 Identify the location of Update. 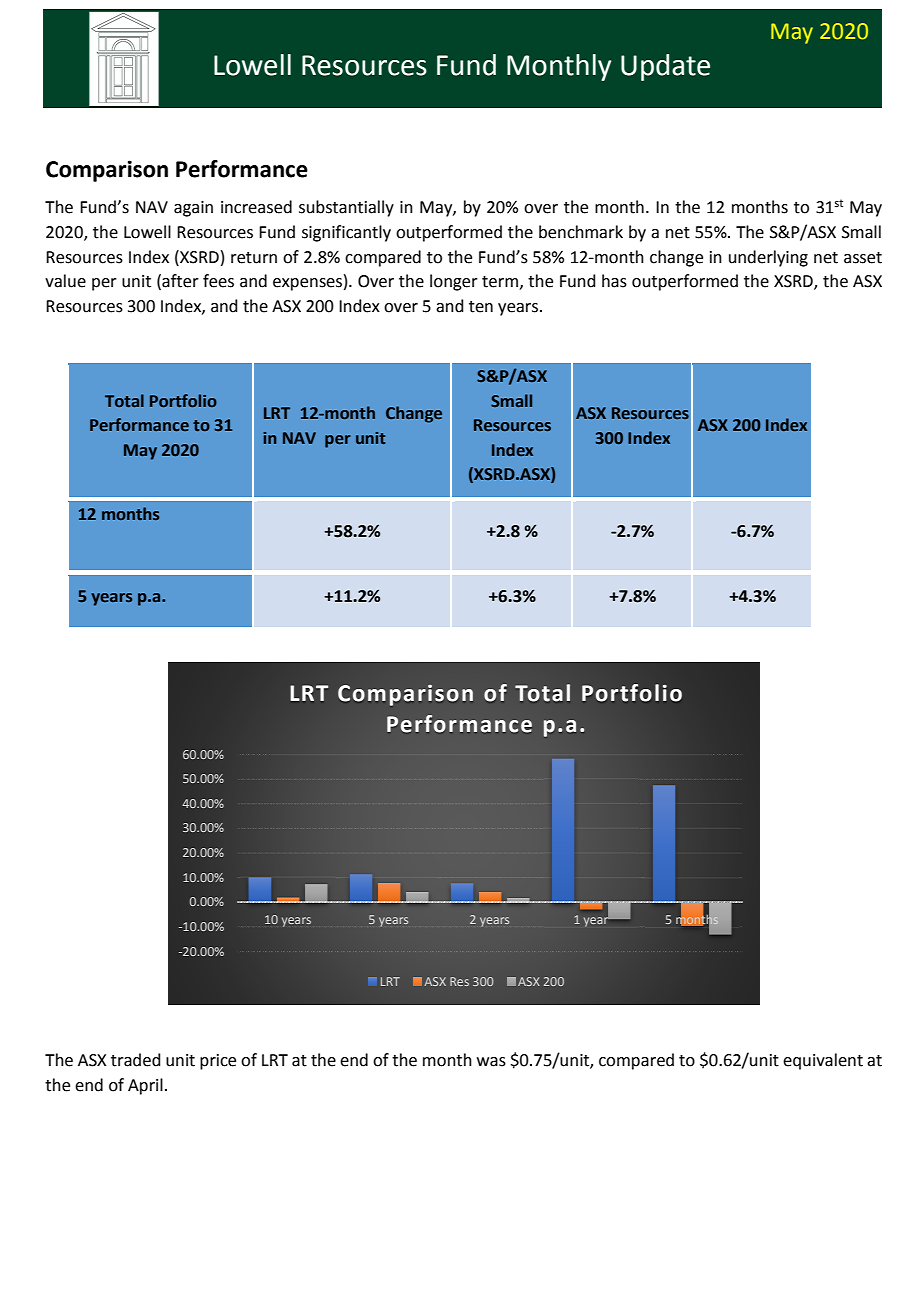
(665, 67).
